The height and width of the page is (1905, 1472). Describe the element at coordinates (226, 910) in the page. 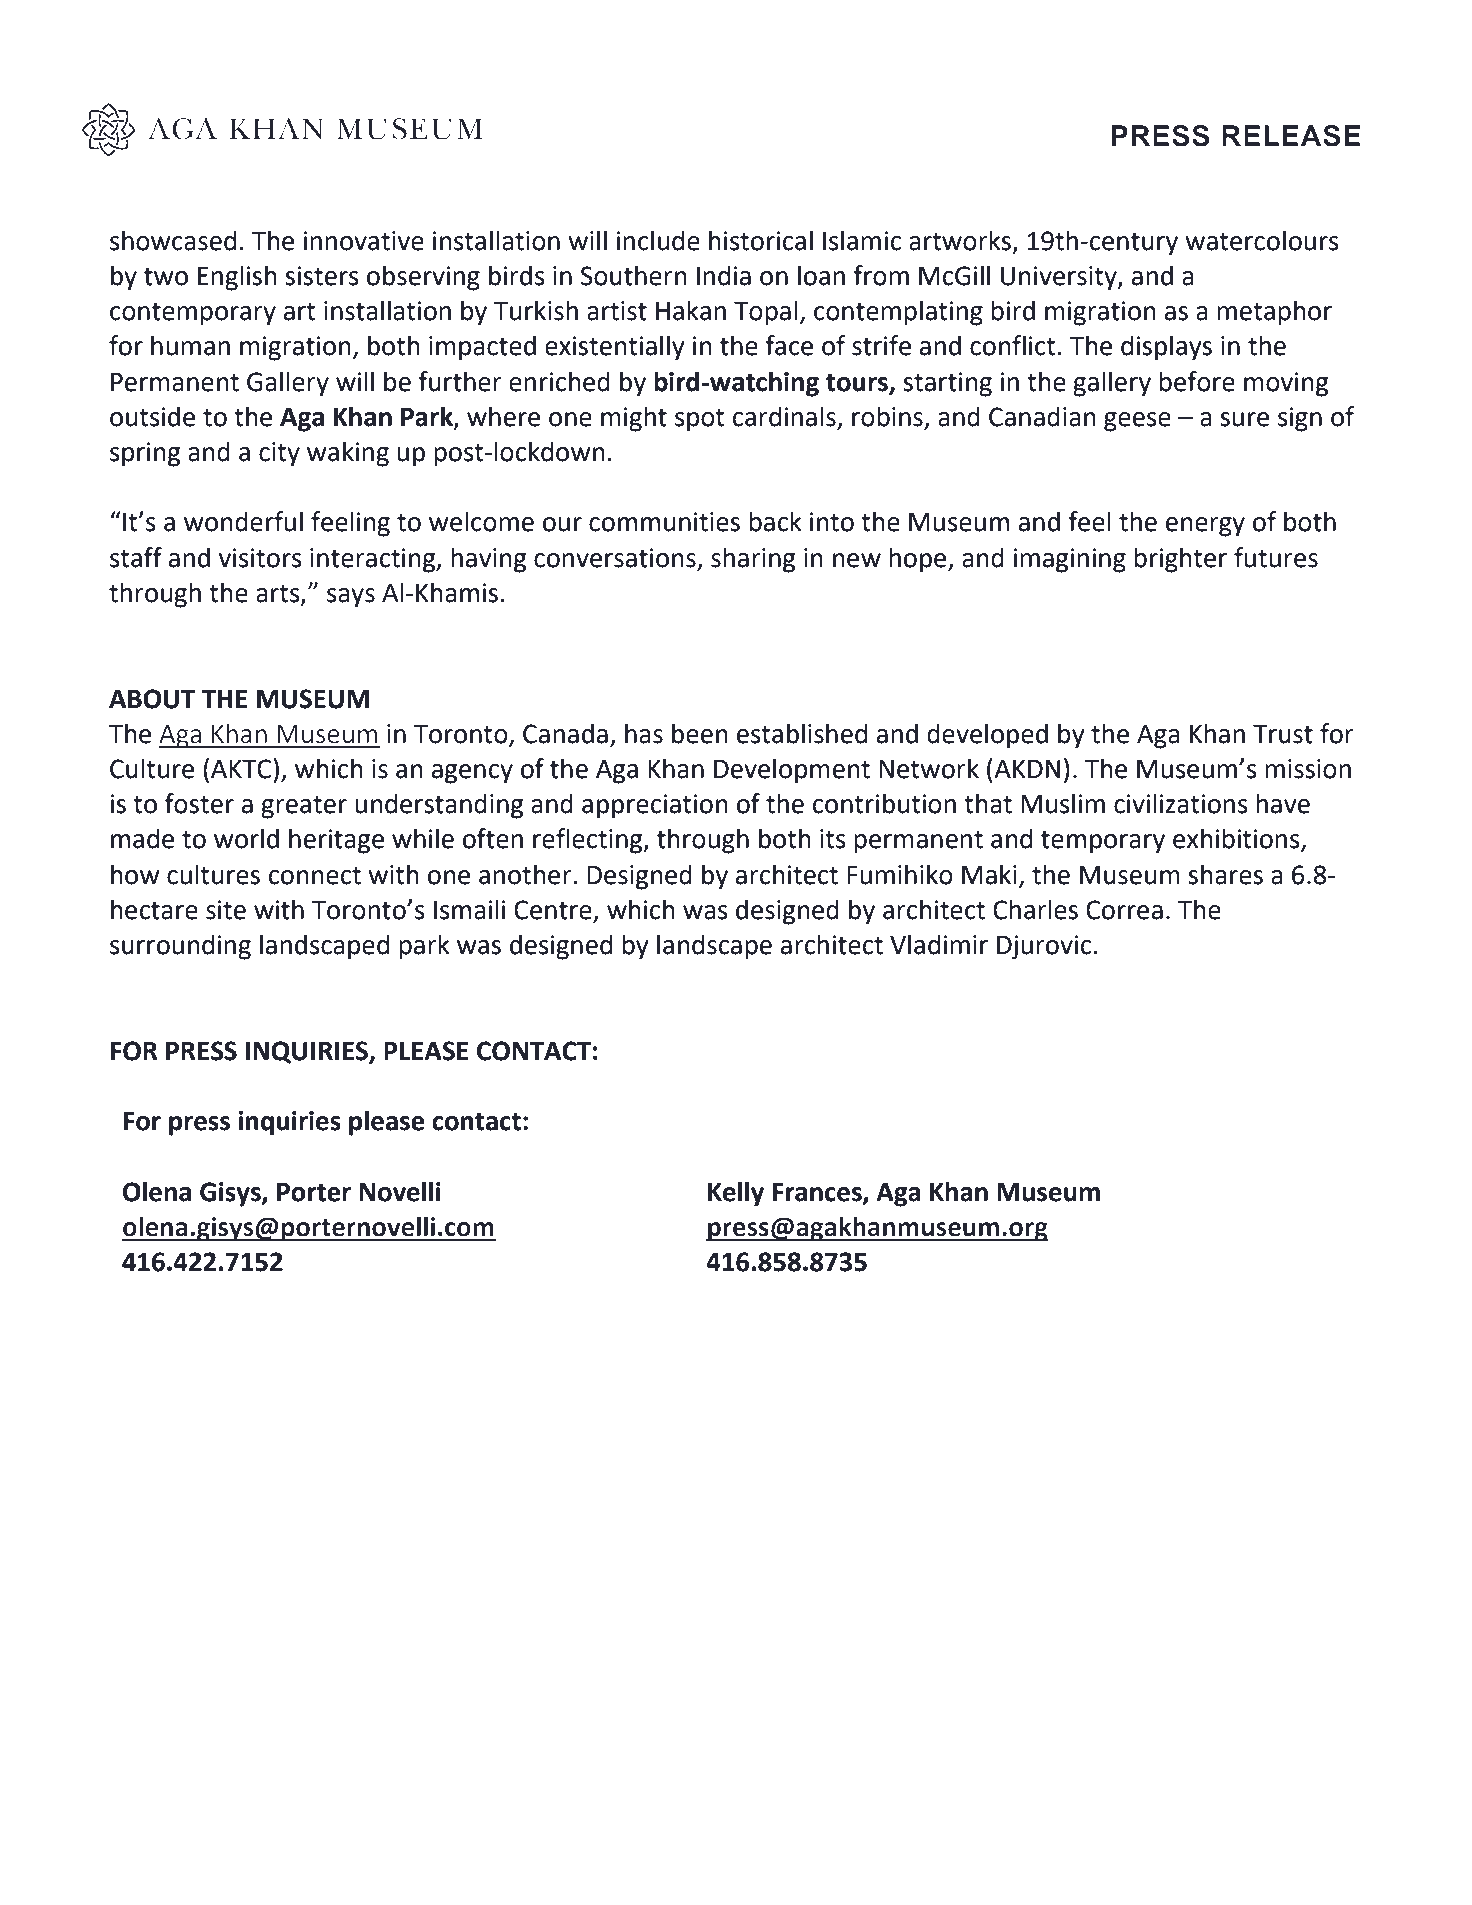

I see `site` at that location.
